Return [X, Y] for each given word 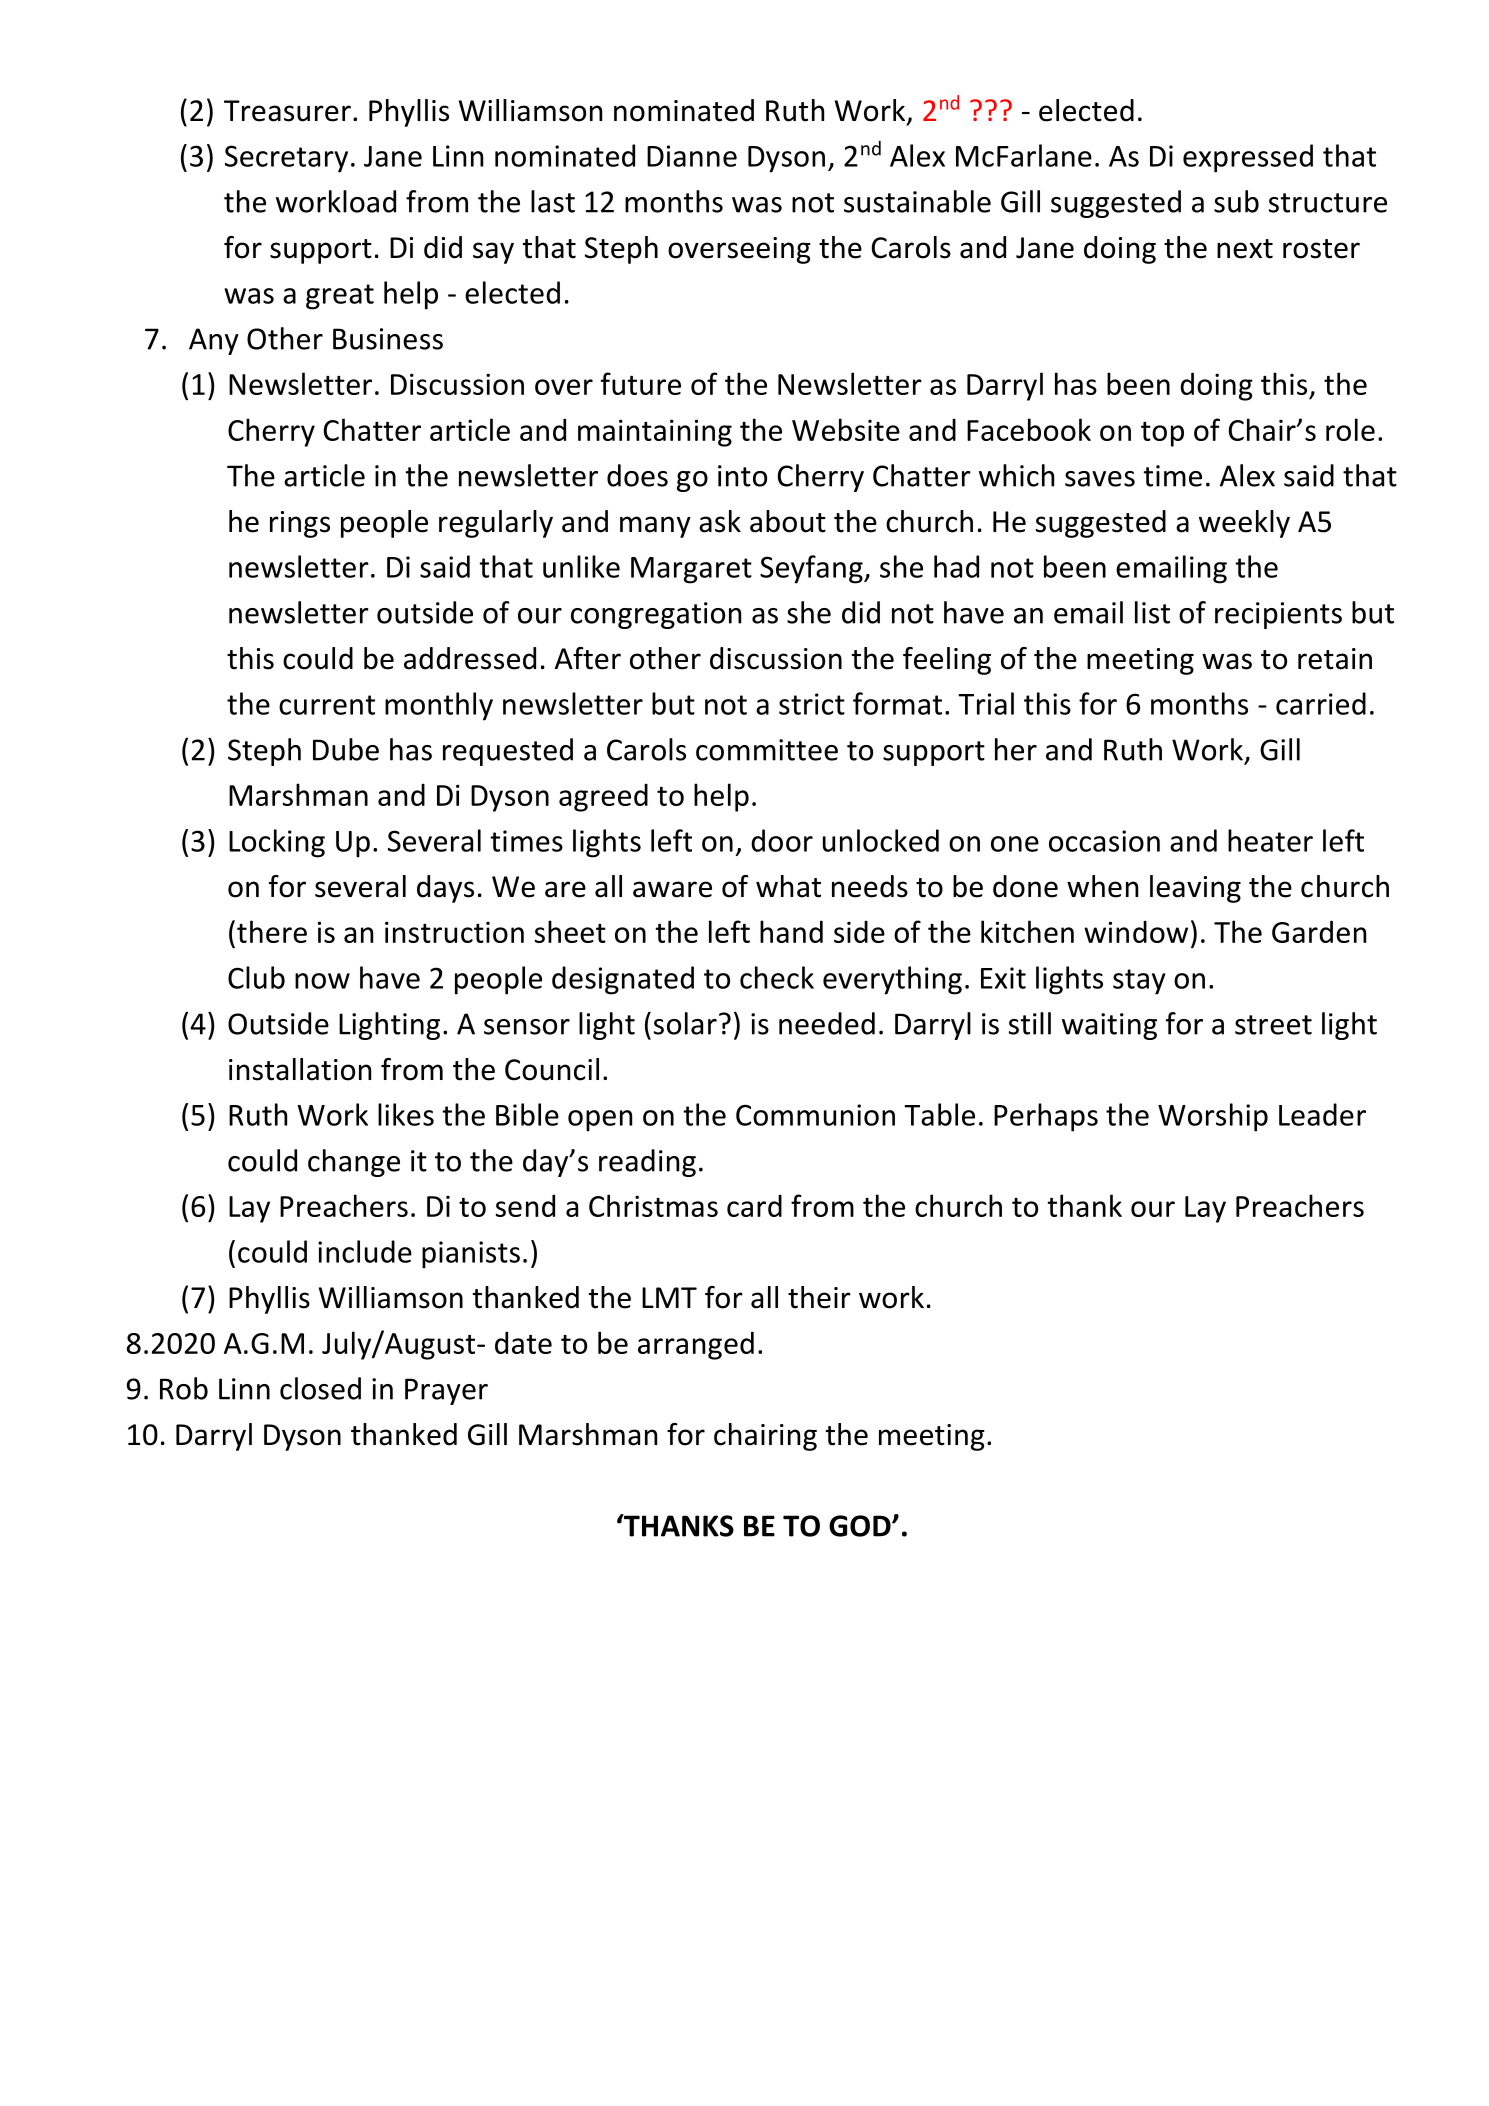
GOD [861, 1526]
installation [300, 1069]
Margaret [691, 570]
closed [320, 1388]
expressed [1248, 158]
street [1273, 1025]
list [1152, 612]
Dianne [692, 156]
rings [300, 524]
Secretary [286, 159]
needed [827, 1023]
